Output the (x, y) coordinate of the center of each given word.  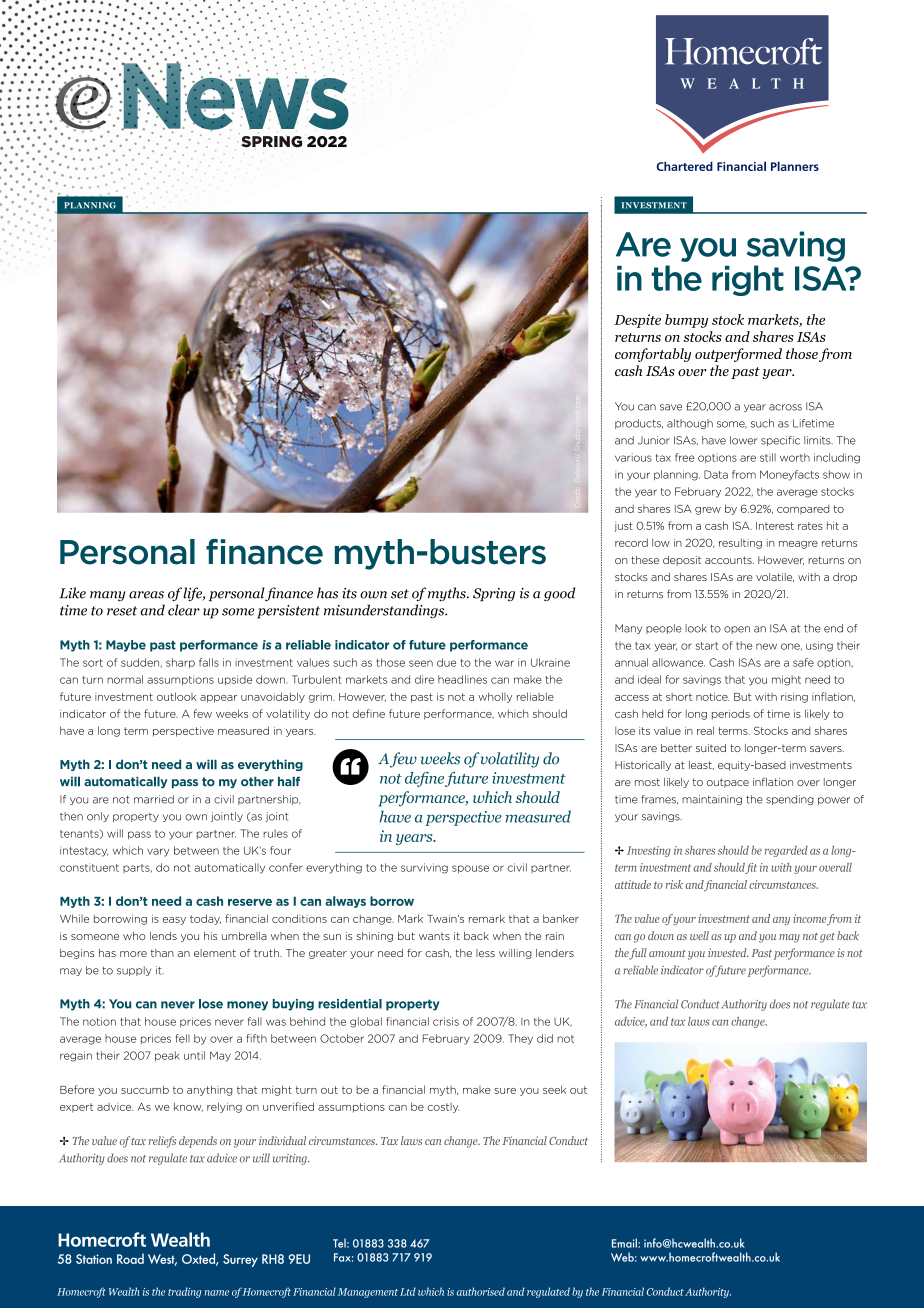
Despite (637, 321)
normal (125, 679)
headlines (462, 679)
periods (731, 714)
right (748, 280)
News (236, 96)
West (162, 1260)
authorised (481, 1291)
